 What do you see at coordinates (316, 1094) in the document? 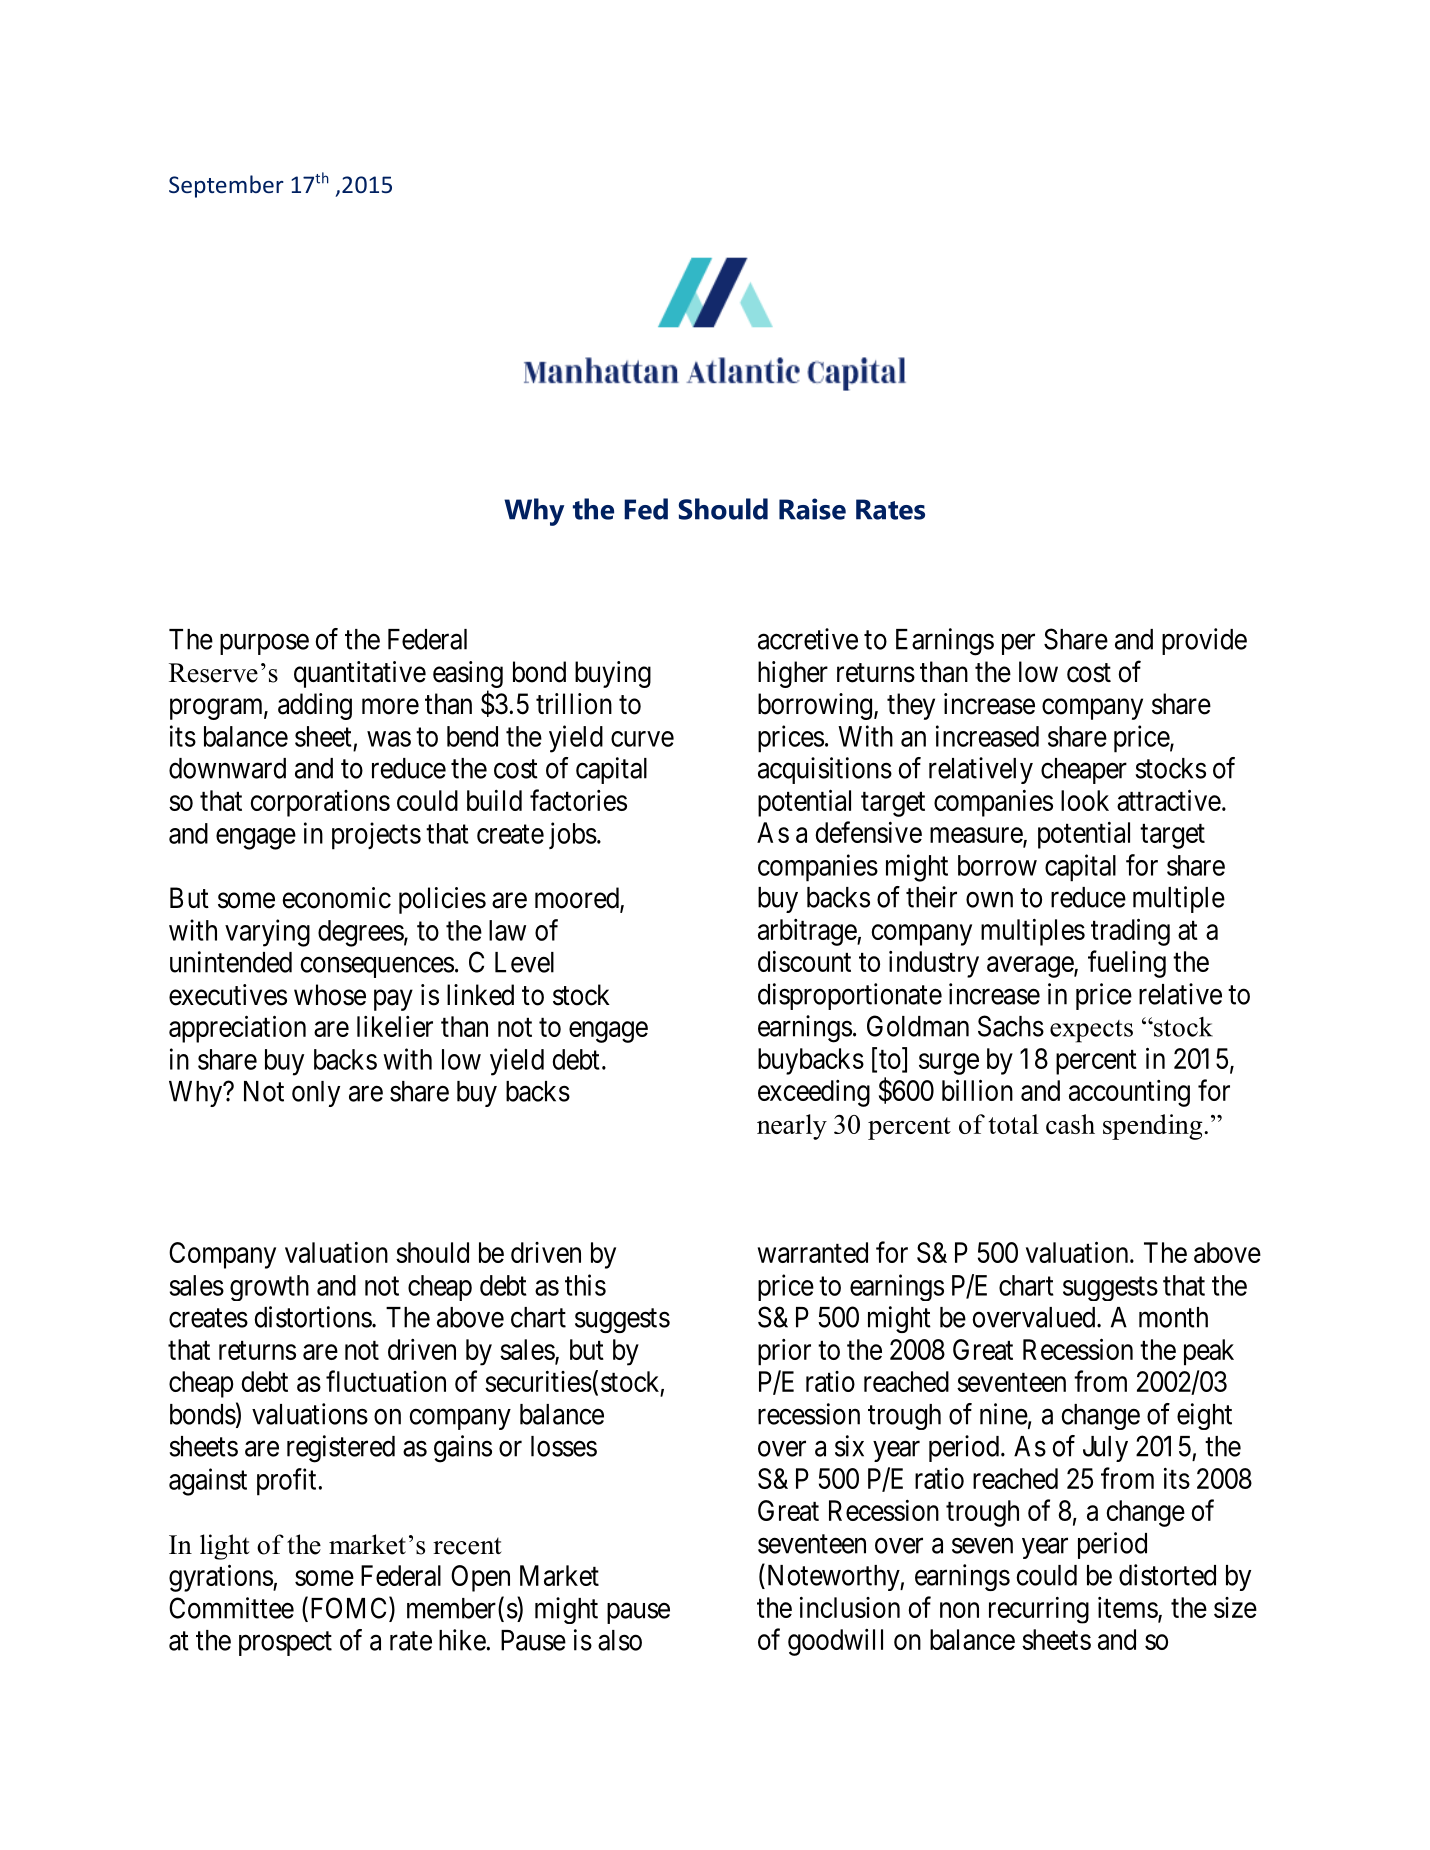
I see `only` at bounding box center [316, 1094].
